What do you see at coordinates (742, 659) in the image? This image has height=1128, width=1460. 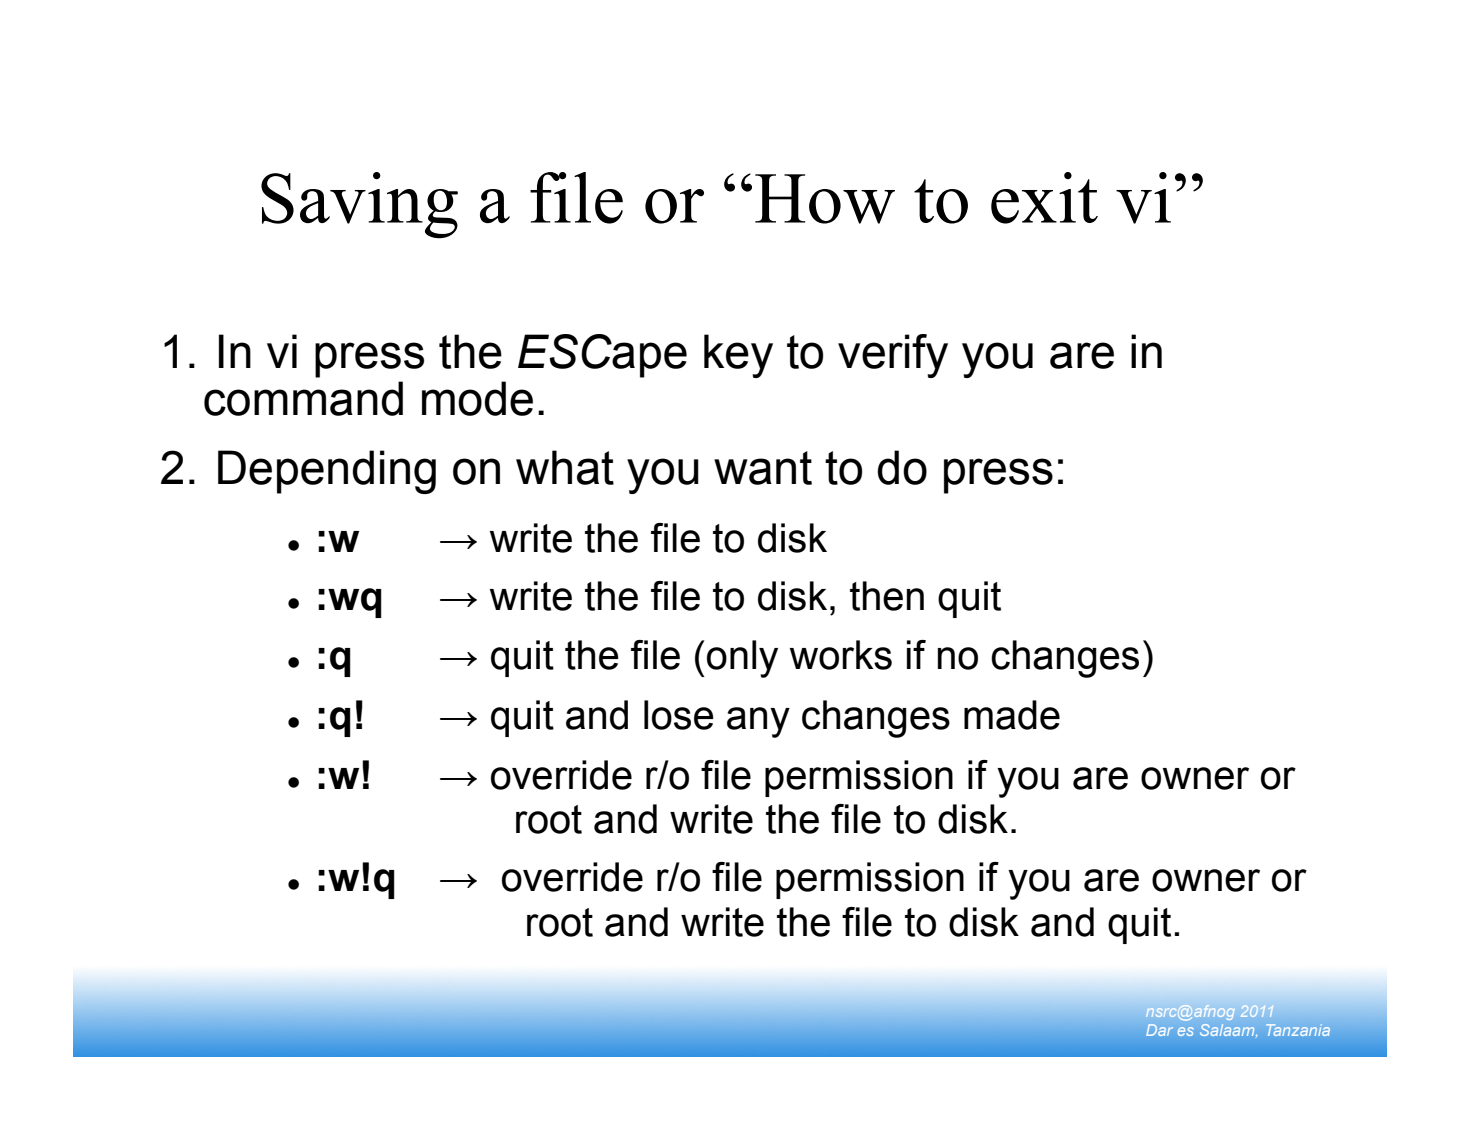 I see `only` at bounding box center [742, 659].
